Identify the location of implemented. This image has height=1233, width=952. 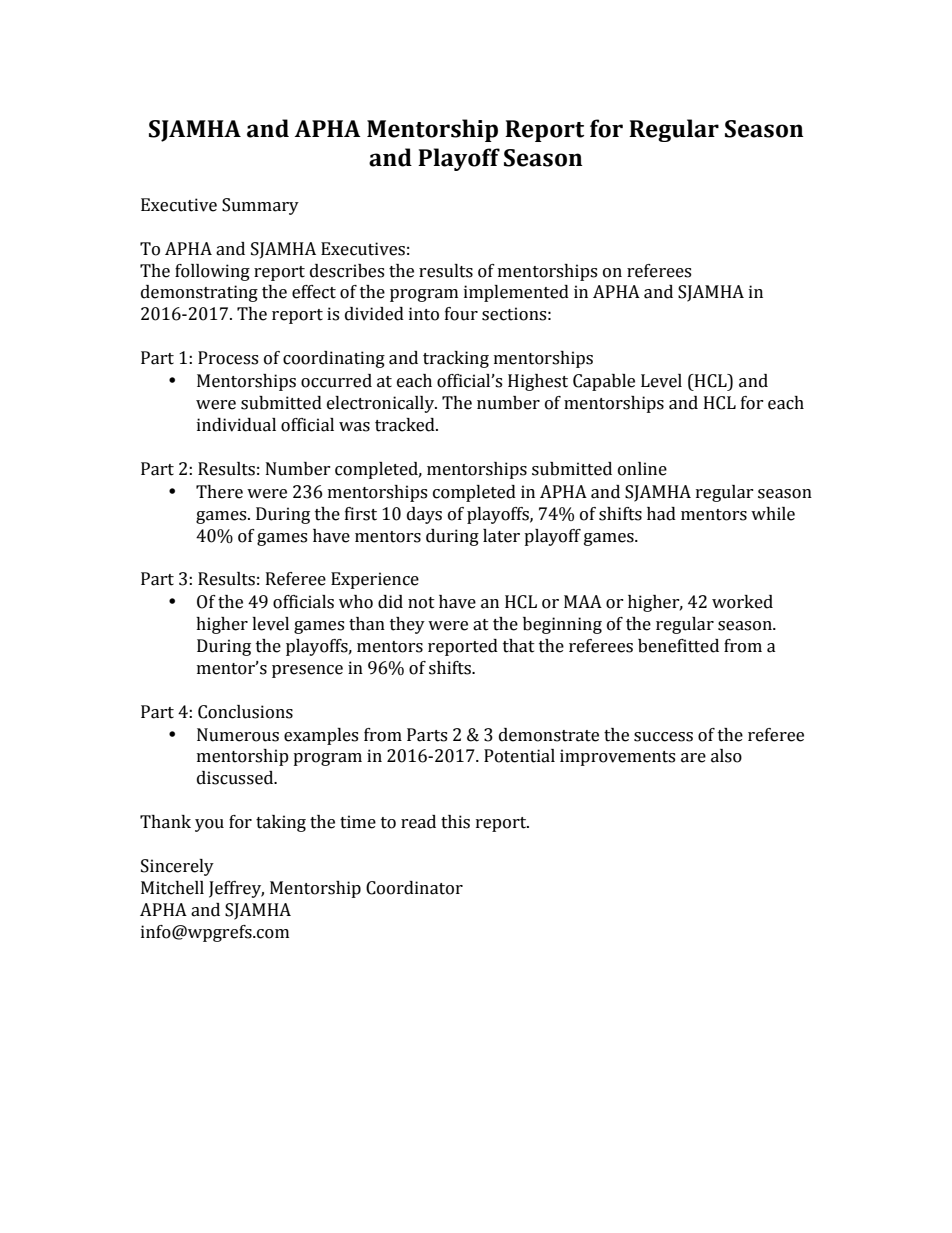
(516, 293).
